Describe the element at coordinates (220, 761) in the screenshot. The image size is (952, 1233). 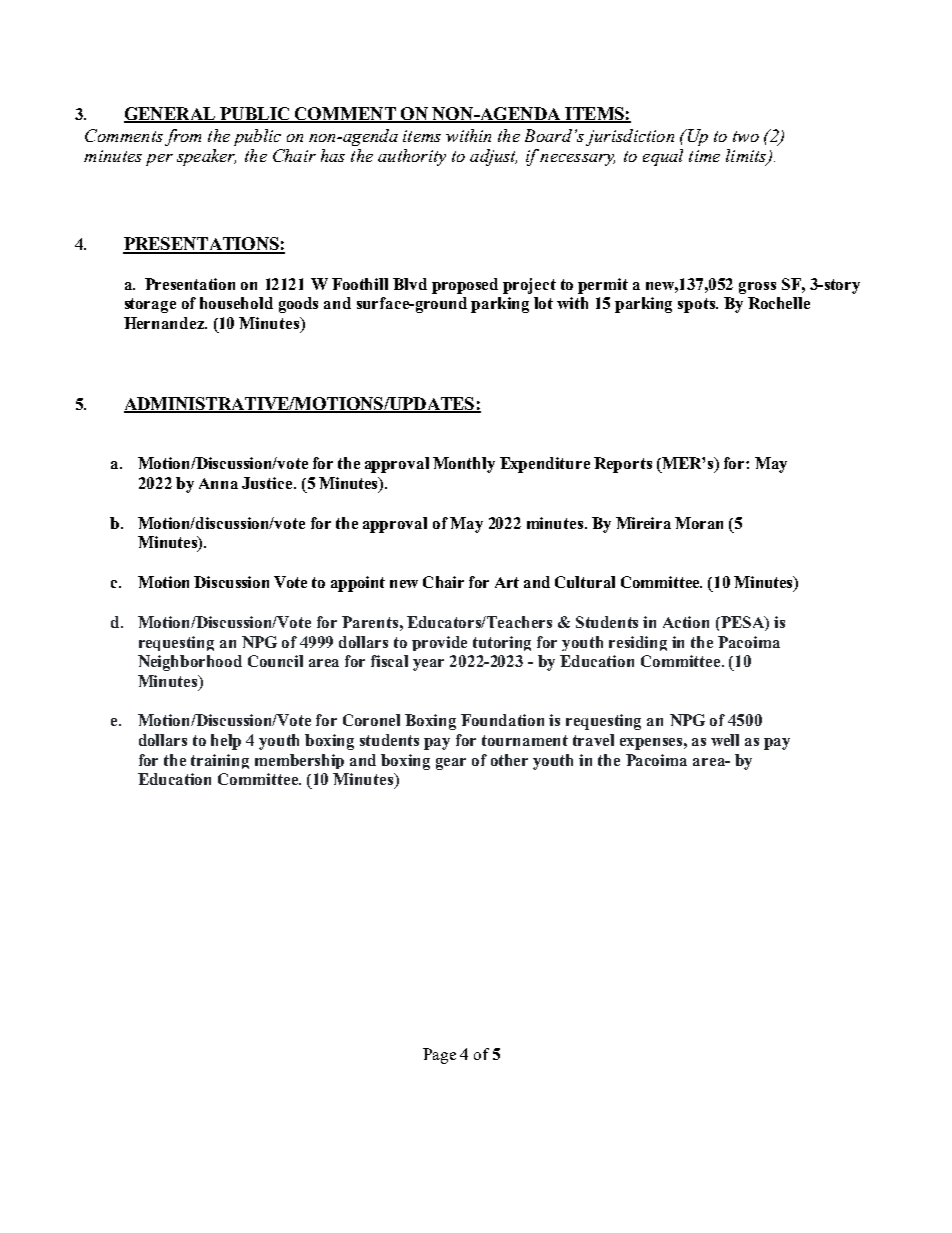
I see `training` at that location.
